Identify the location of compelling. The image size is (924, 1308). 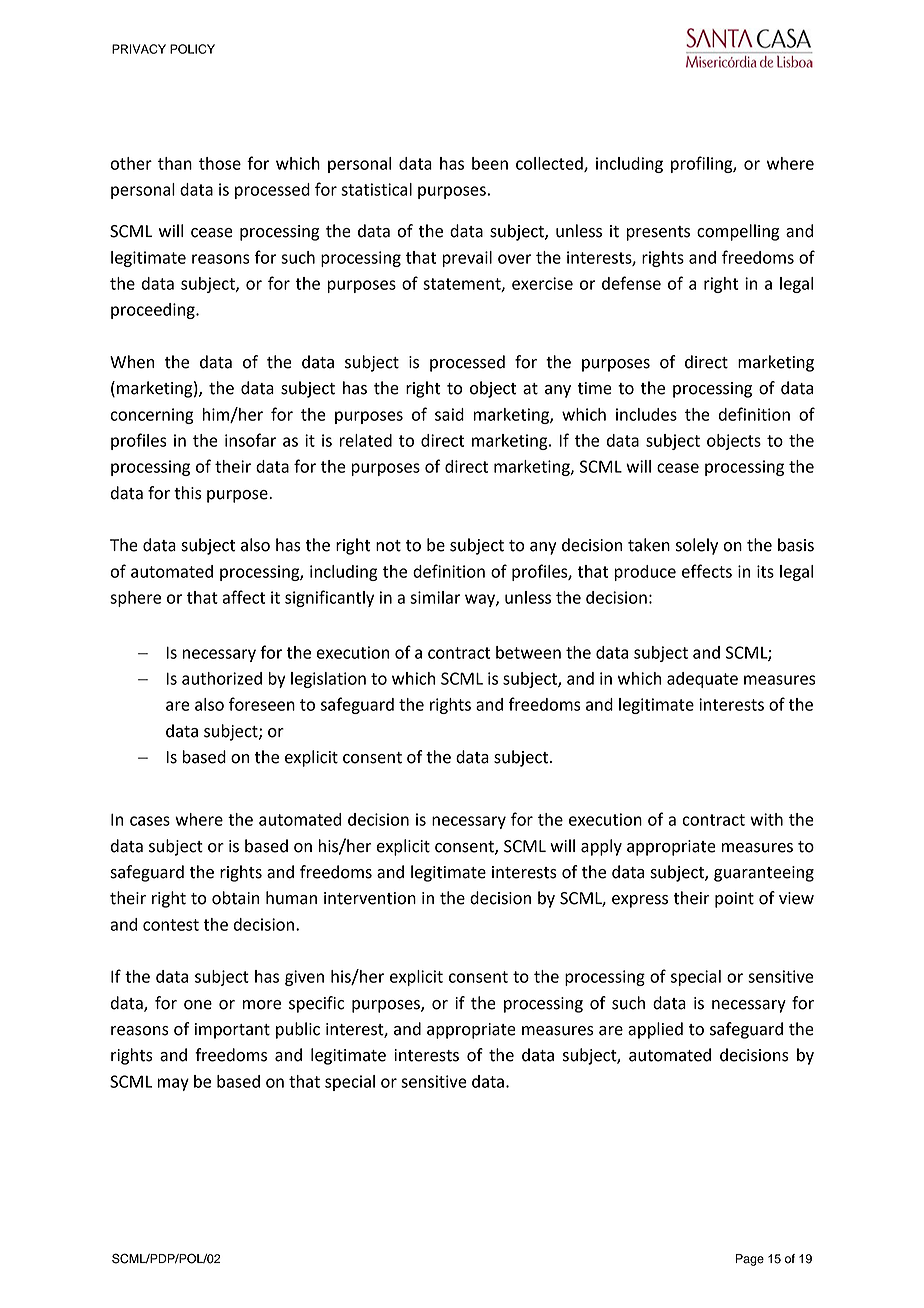
(738, 232).
